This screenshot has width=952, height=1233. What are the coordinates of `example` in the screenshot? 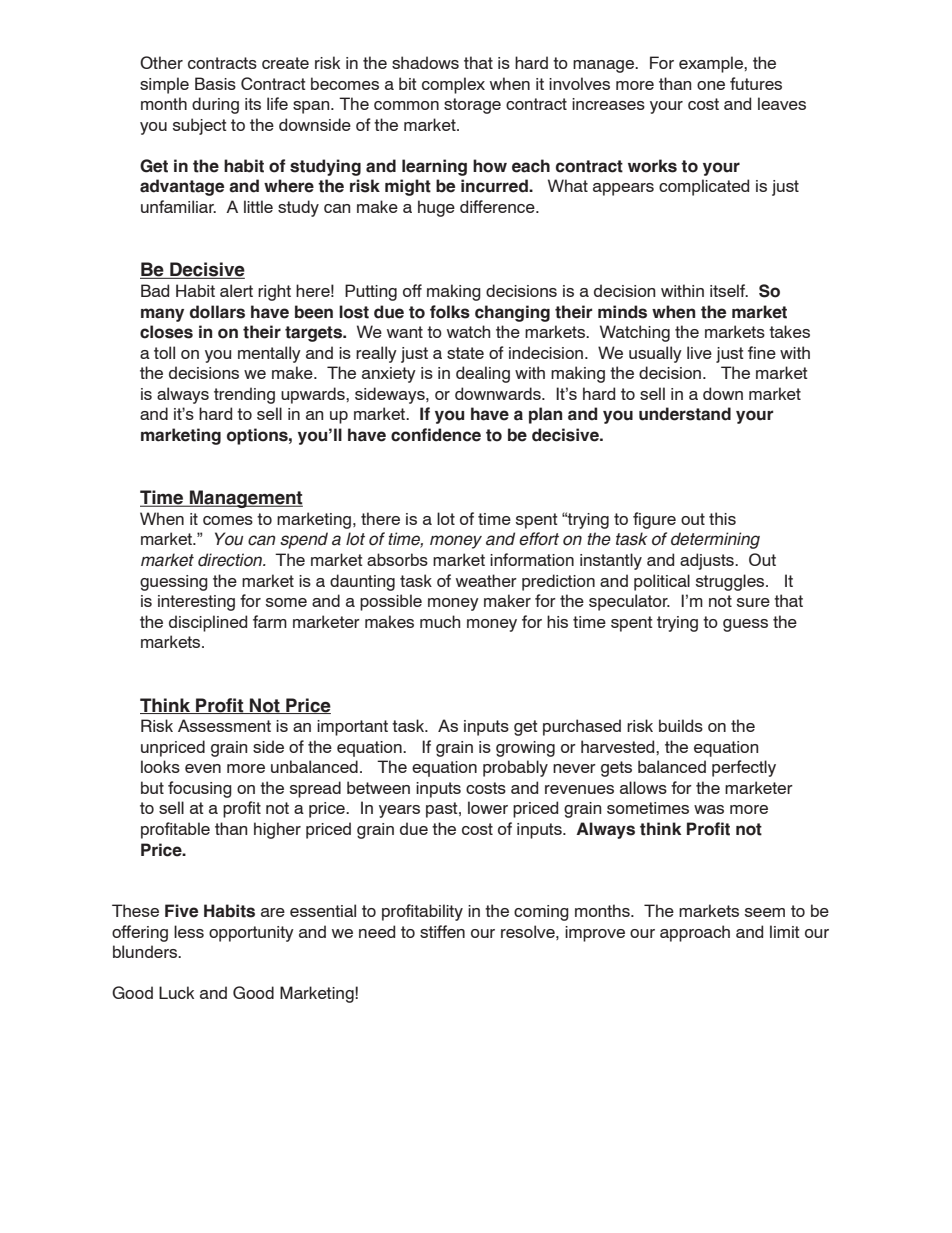 It's located at (712, 64).
